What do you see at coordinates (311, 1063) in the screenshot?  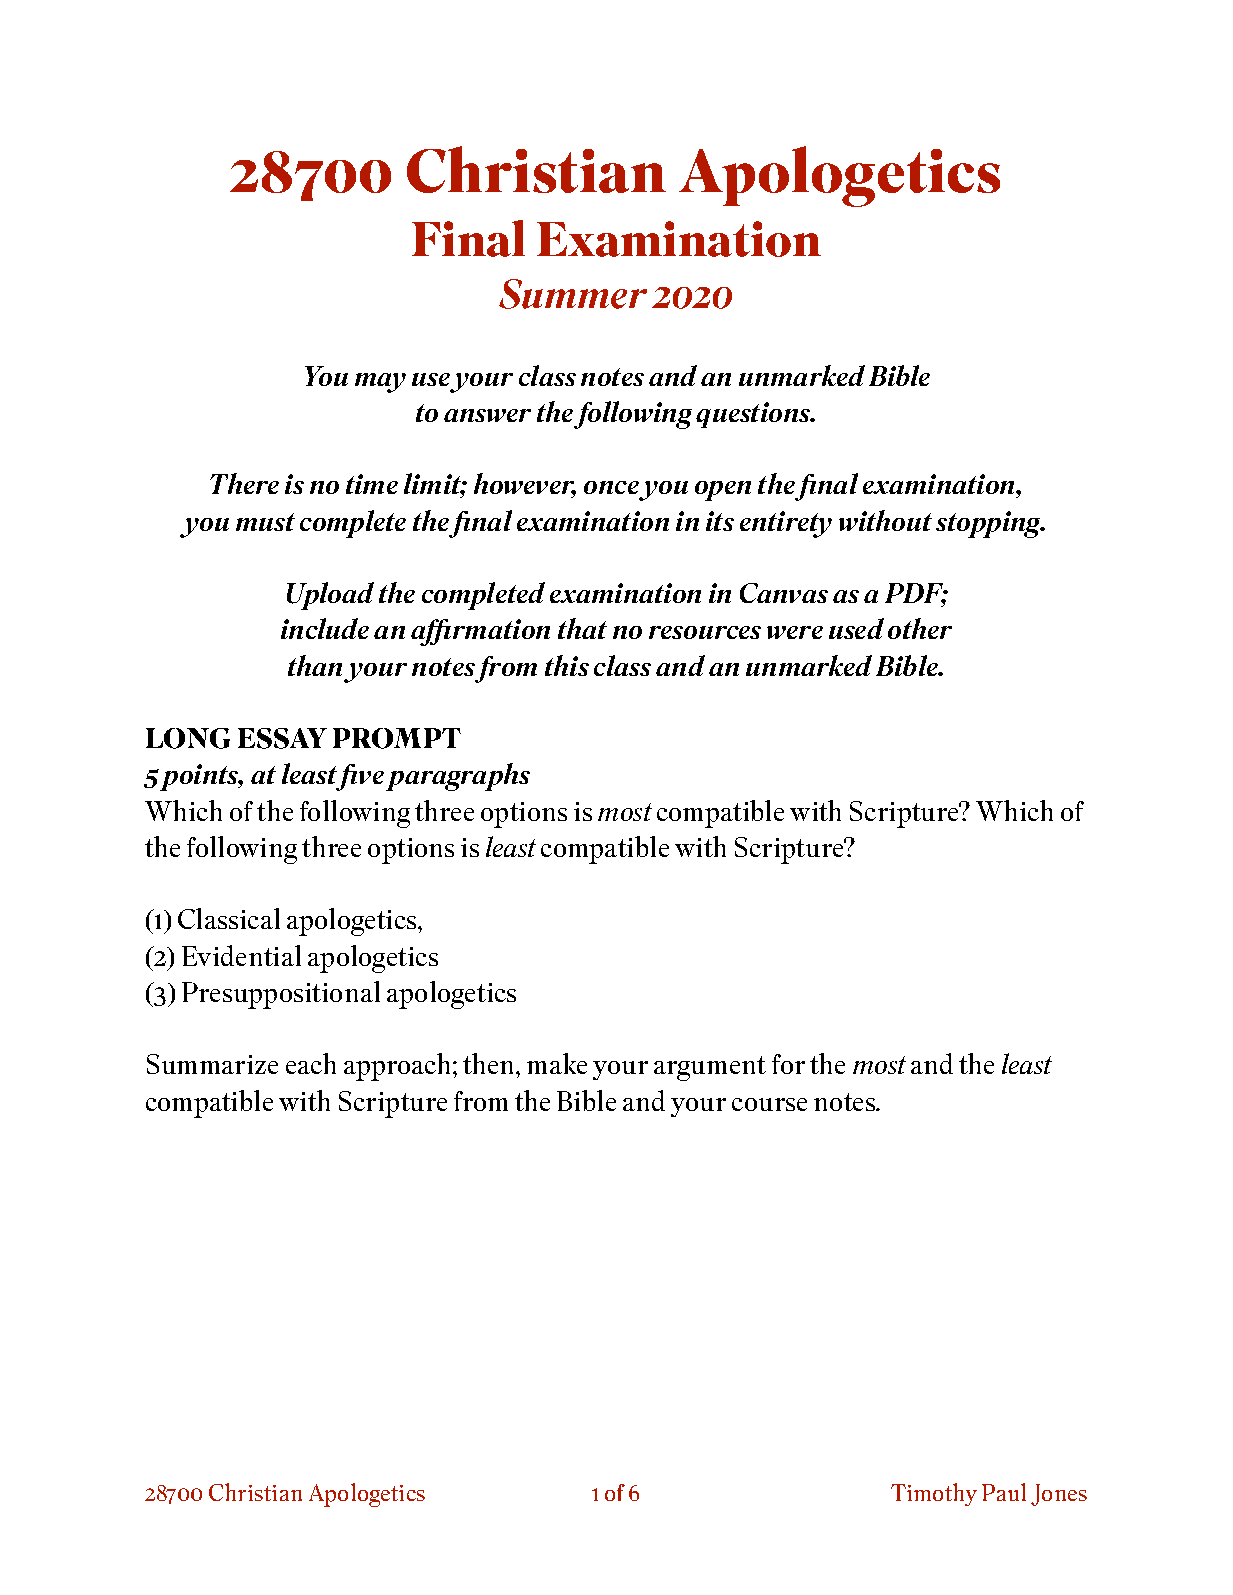 I see `each` at bounding box center [311, 1063].
